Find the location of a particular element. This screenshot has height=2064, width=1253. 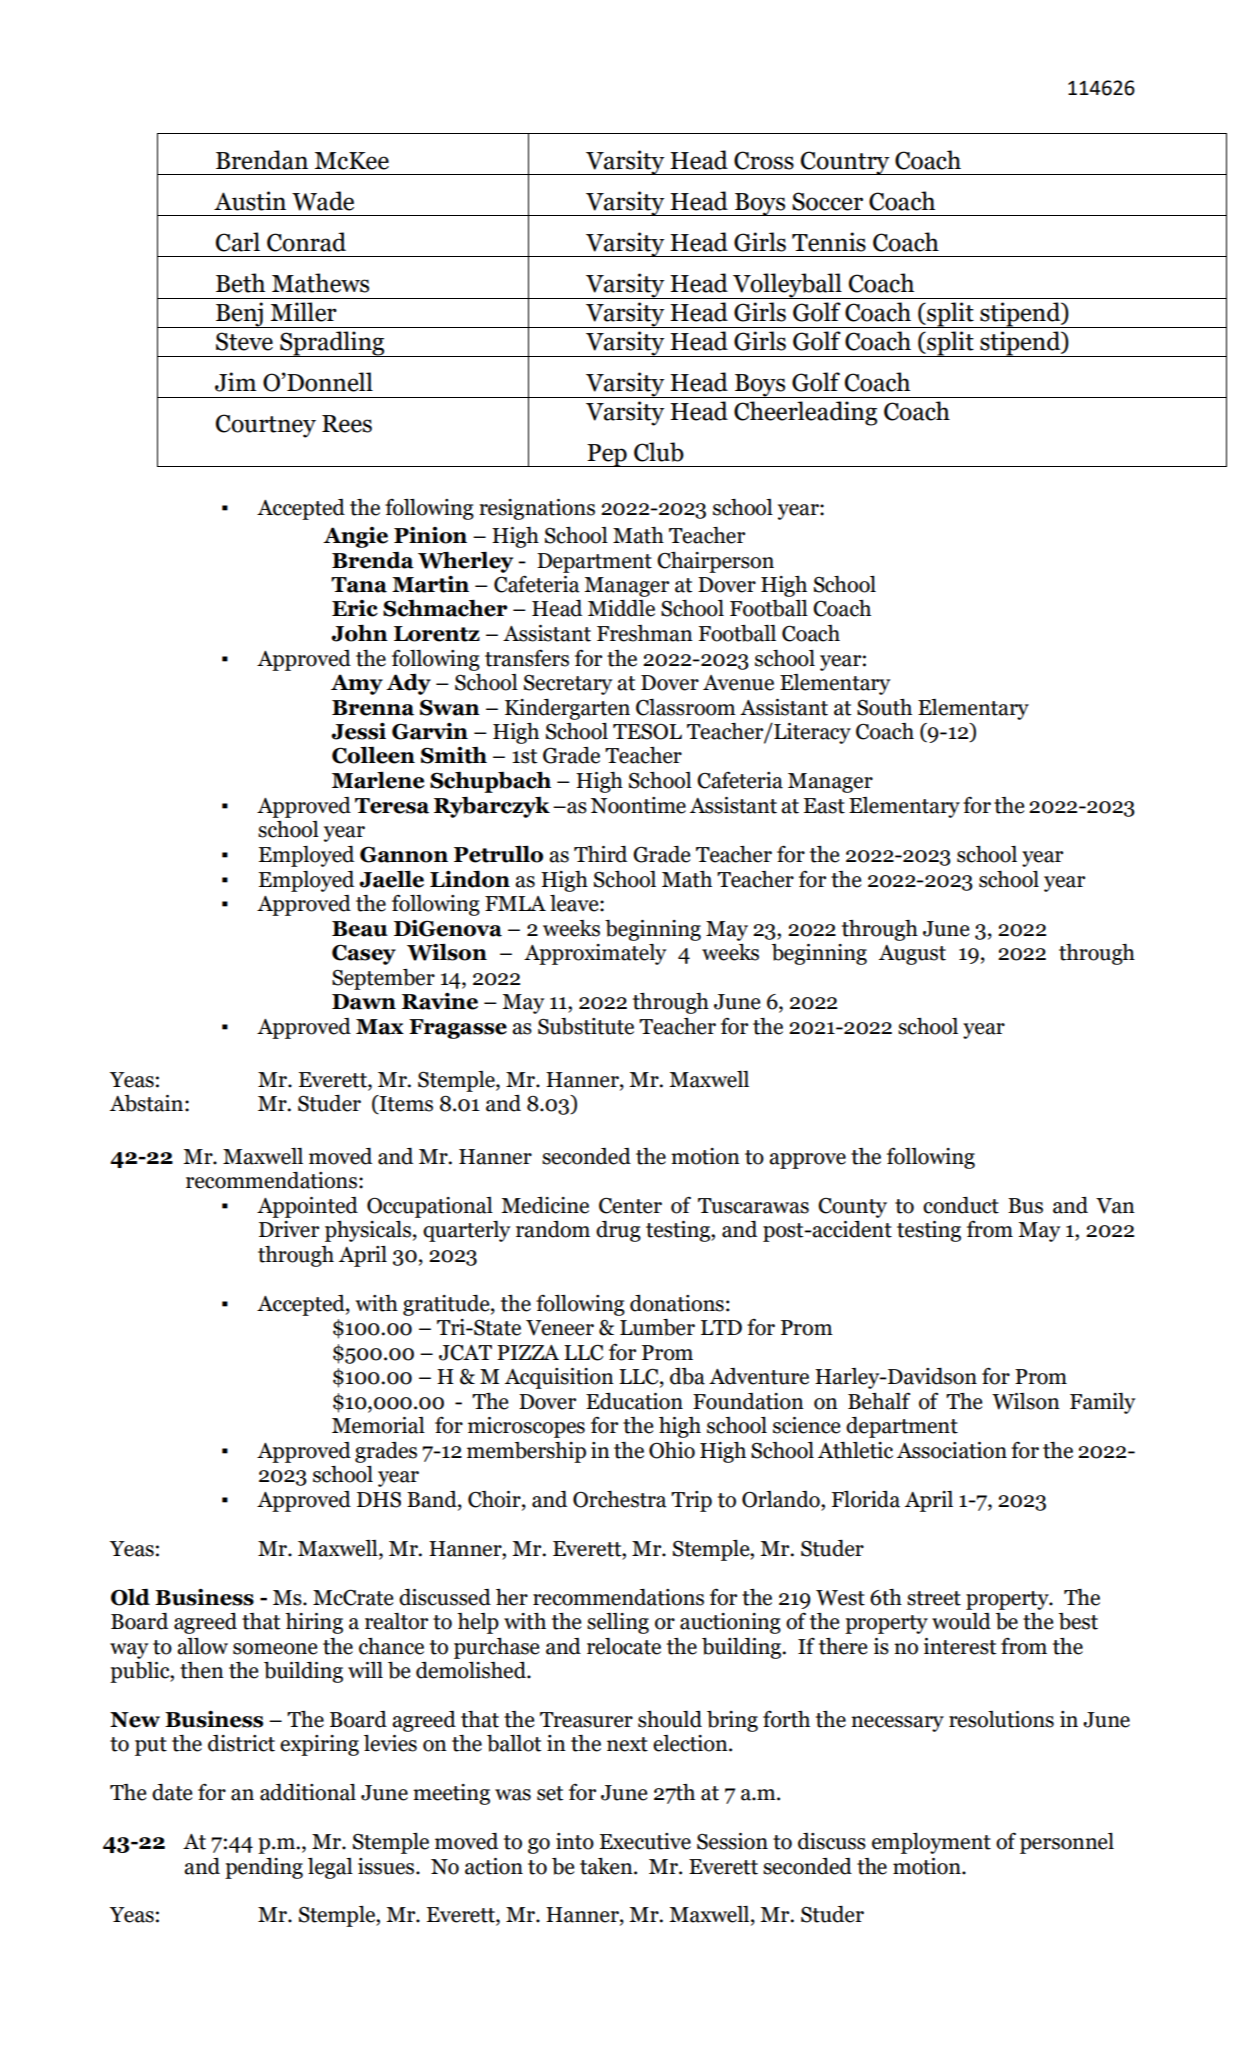

Cross is located at coordinates (764, 160).
